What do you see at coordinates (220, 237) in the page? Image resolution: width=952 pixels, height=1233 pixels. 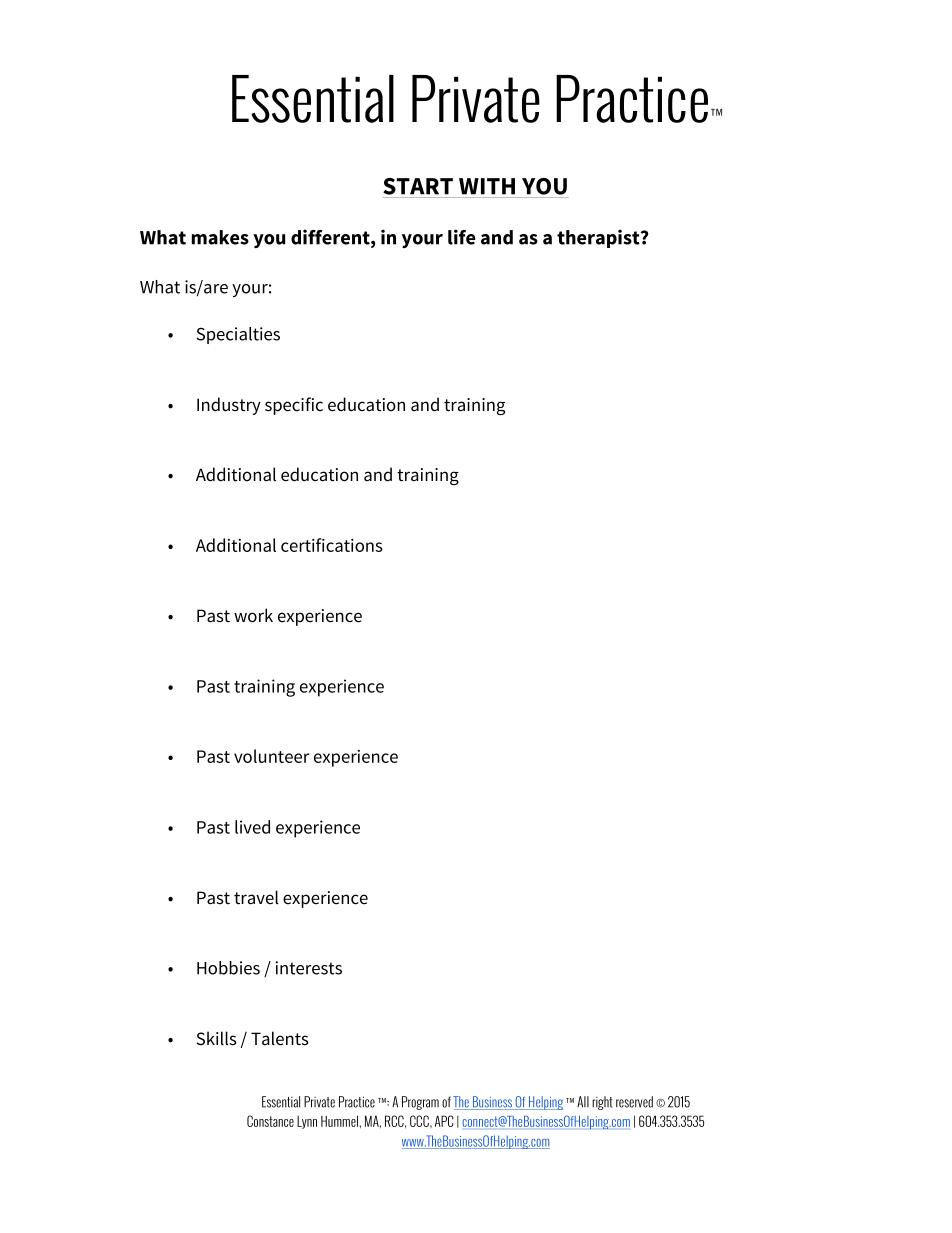 I see `makes` at bounding box center [220, 237].
